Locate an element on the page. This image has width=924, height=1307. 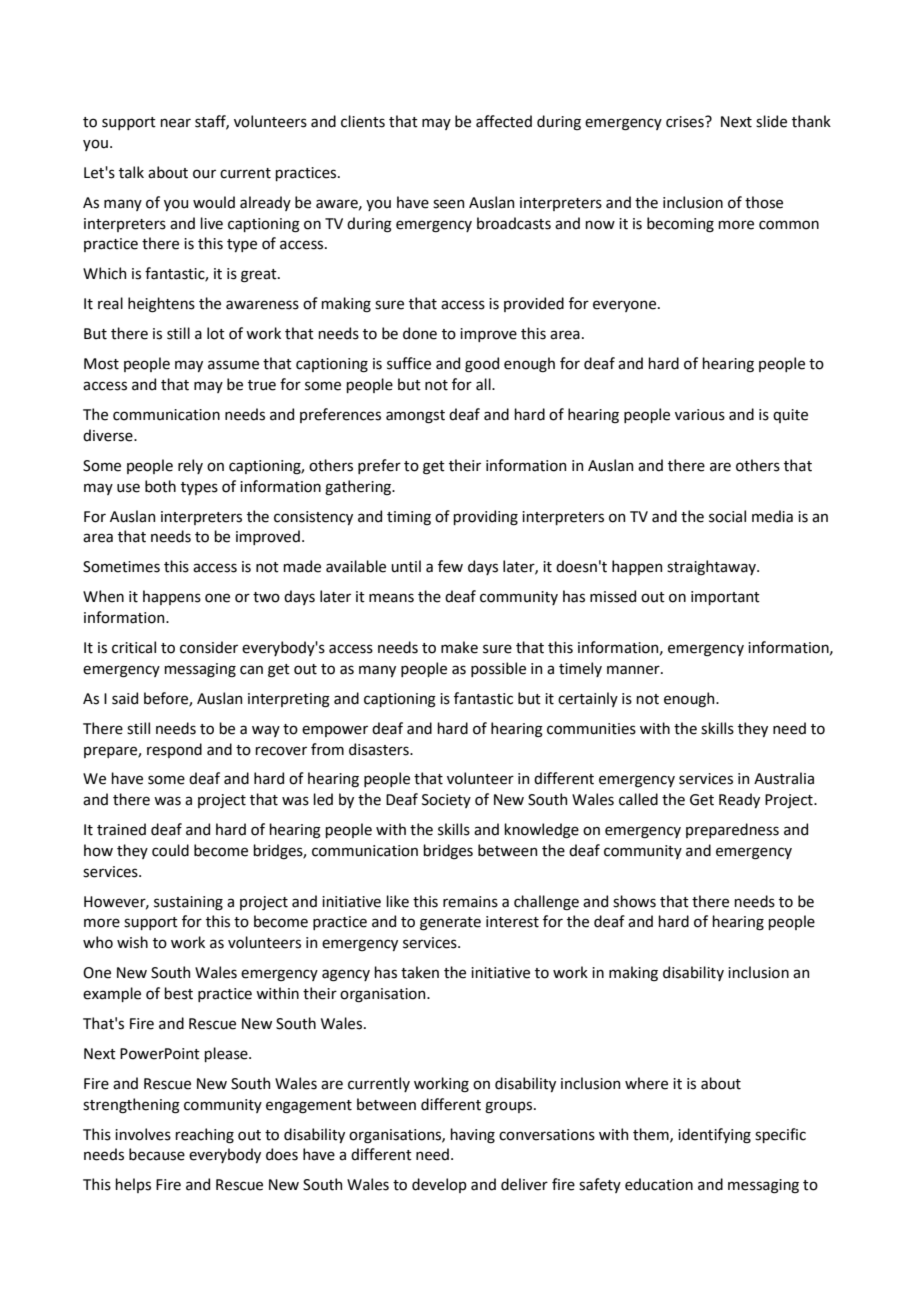
affected is located at coordinates (504, 121).
